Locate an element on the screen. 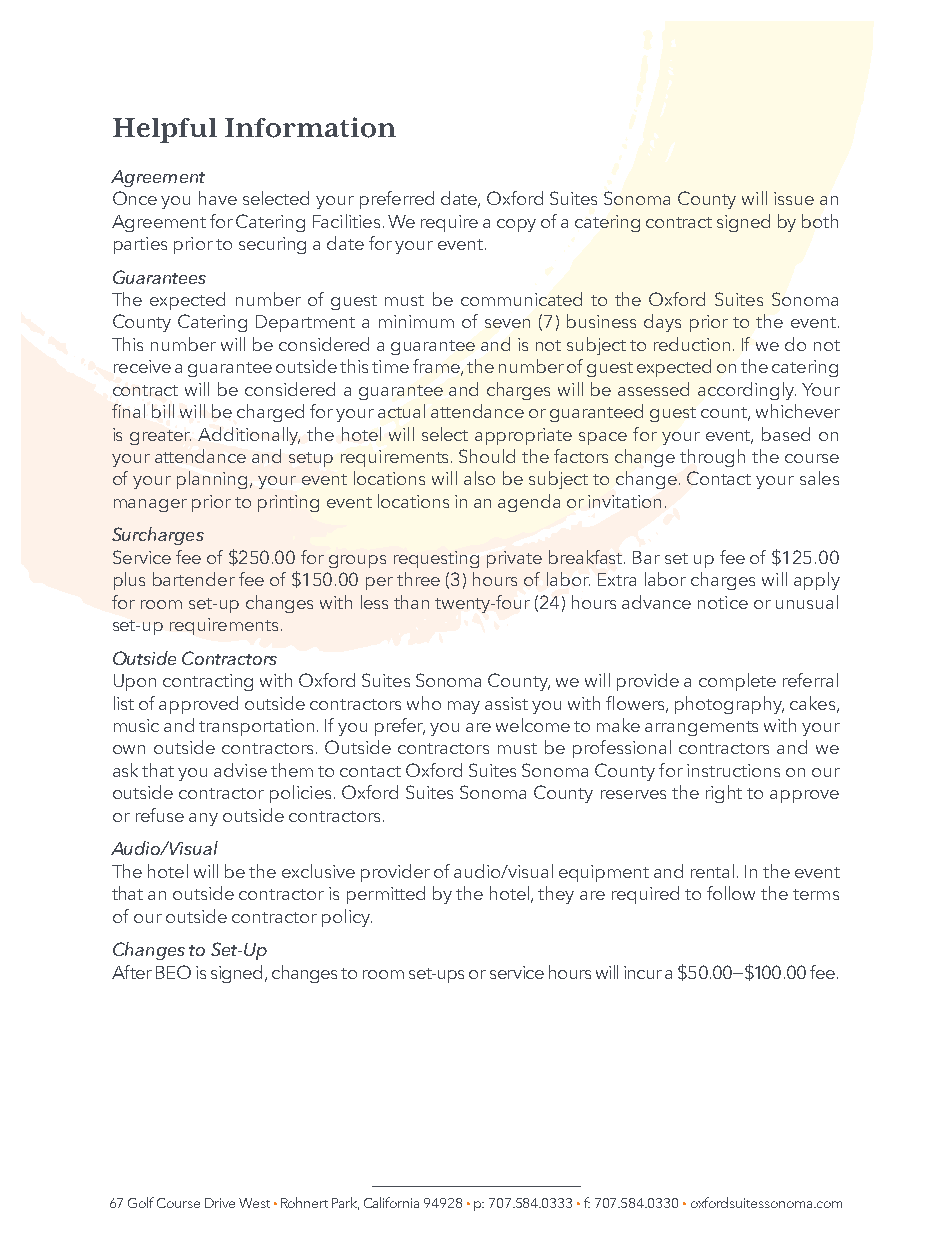  issue is located at coordinates (794, 198).
